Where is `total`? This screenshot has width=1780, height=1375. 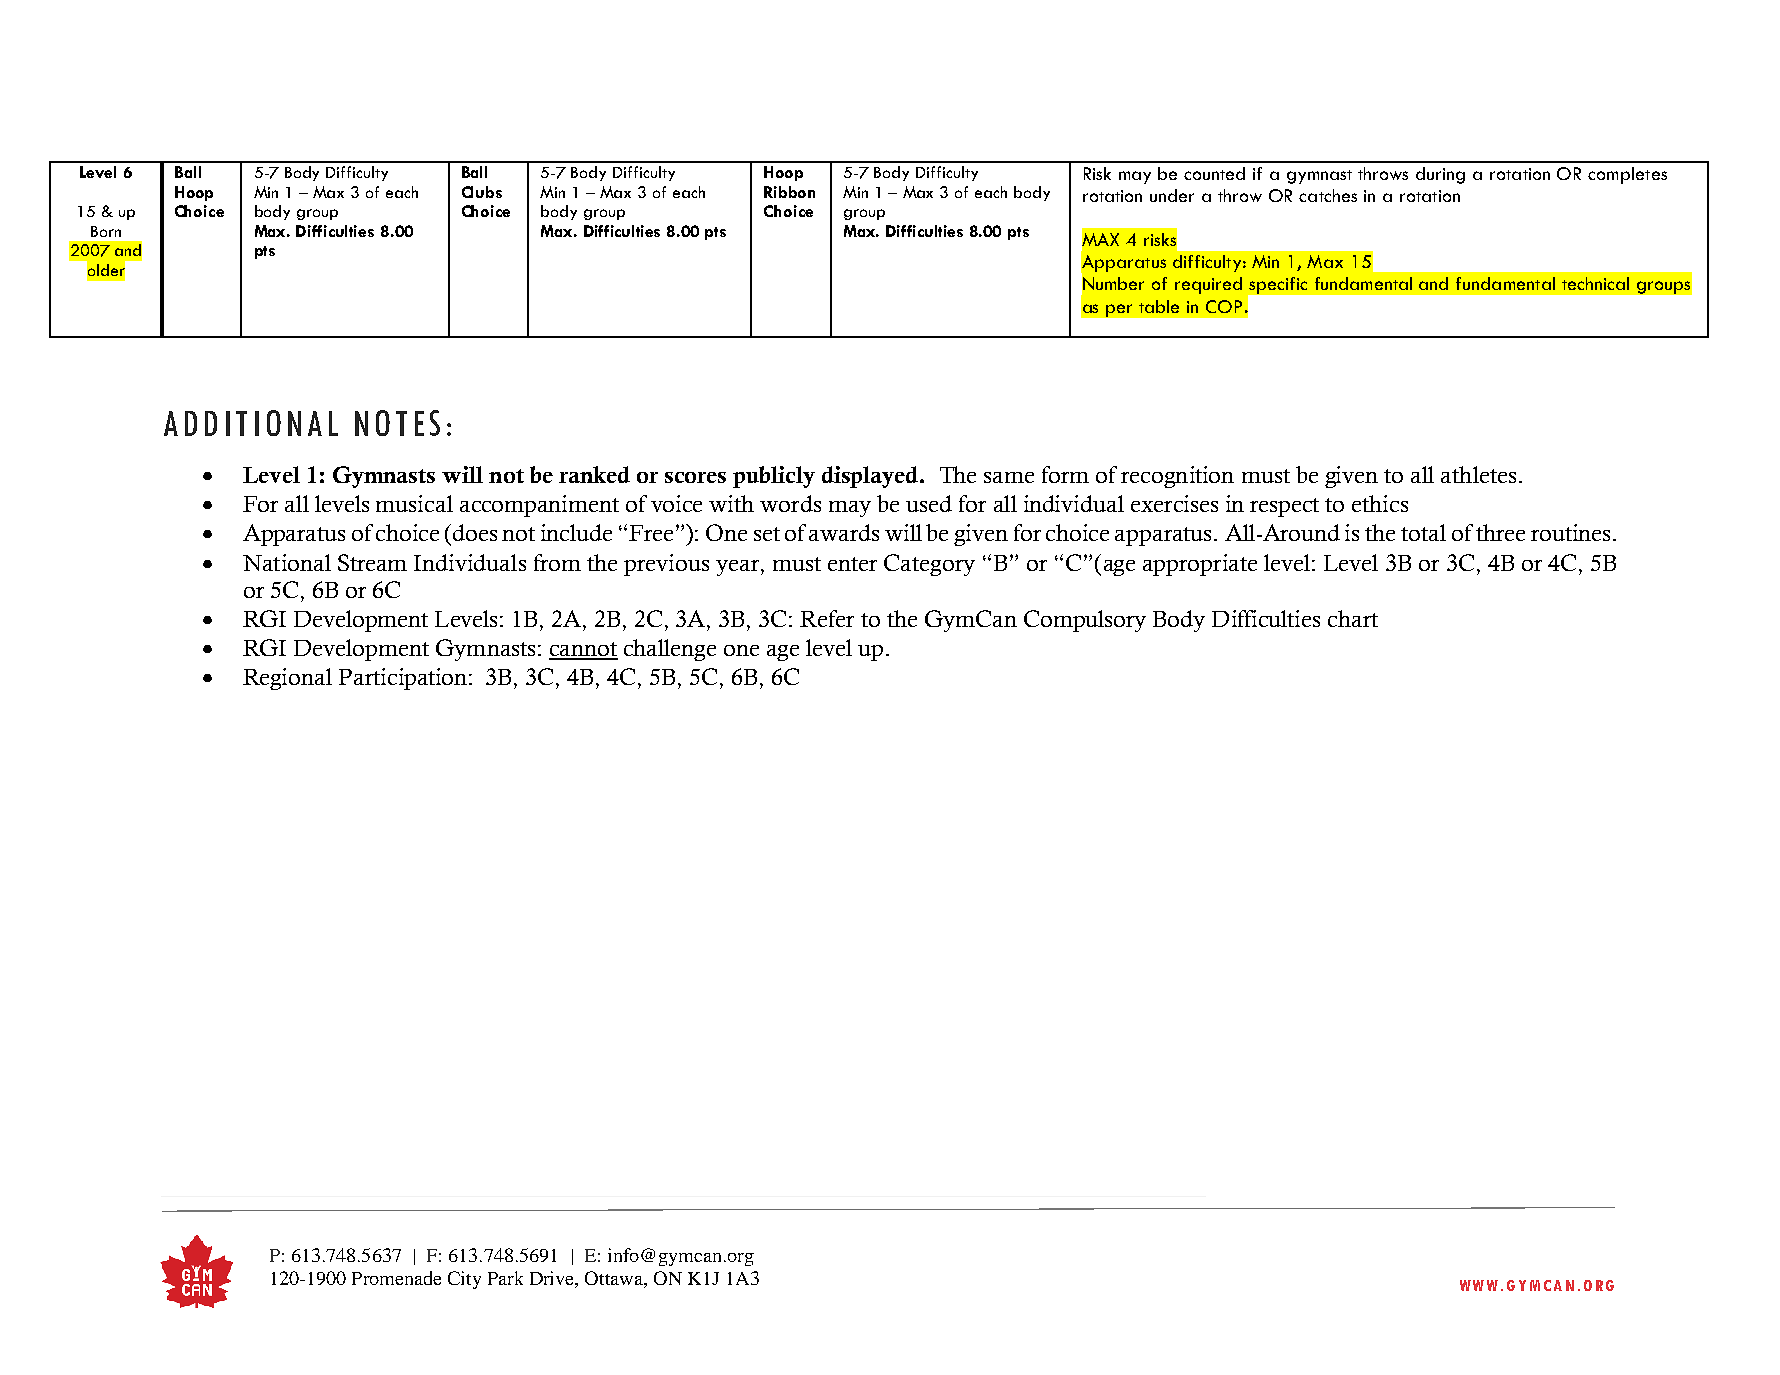 total is located at coordinates (1423, 532).
